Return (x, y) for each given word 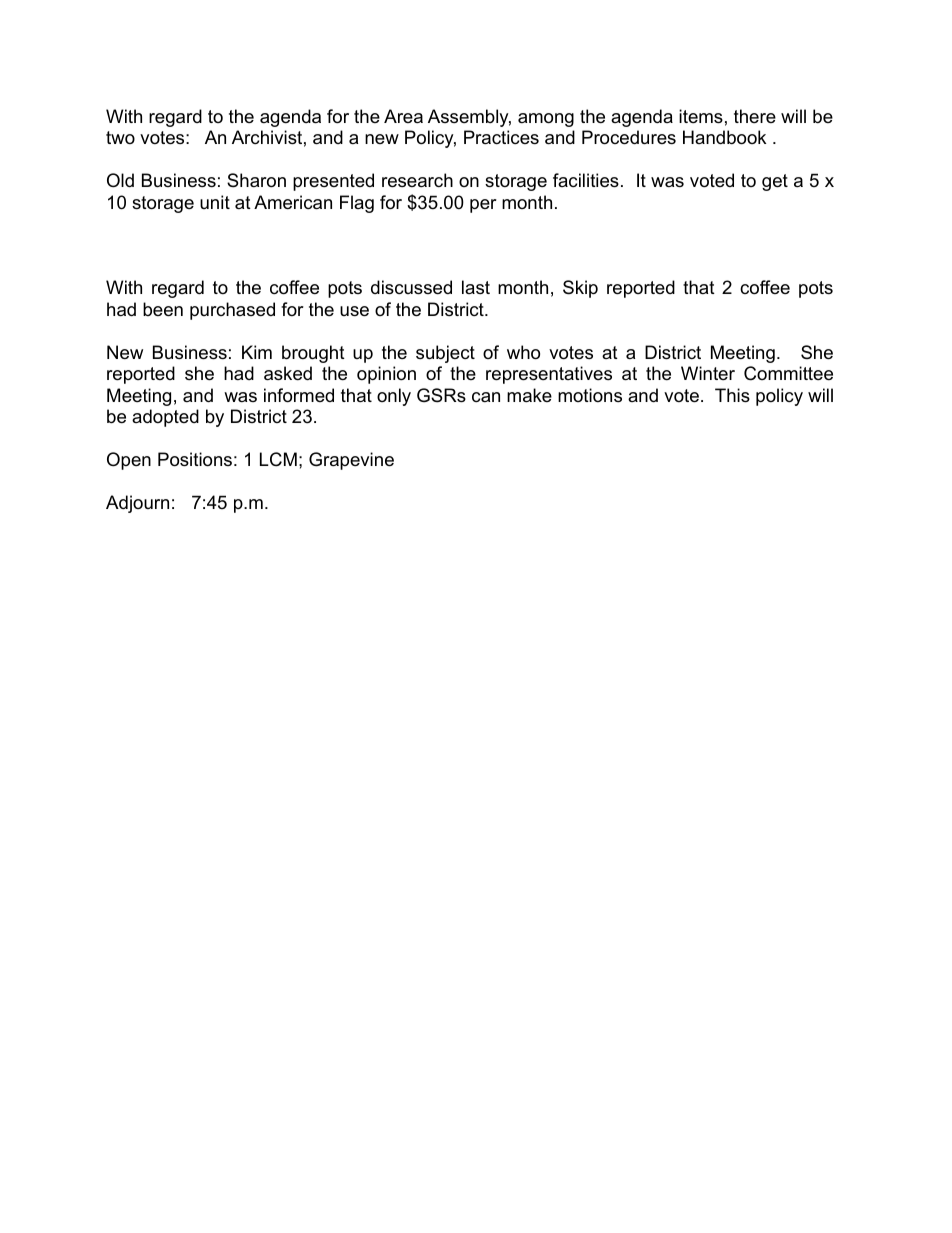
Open (129, 461)
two (120, 137)
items (701, 116)
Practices (501, 137)
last (476, 287)
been (163, 309)
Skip (580, 289)
